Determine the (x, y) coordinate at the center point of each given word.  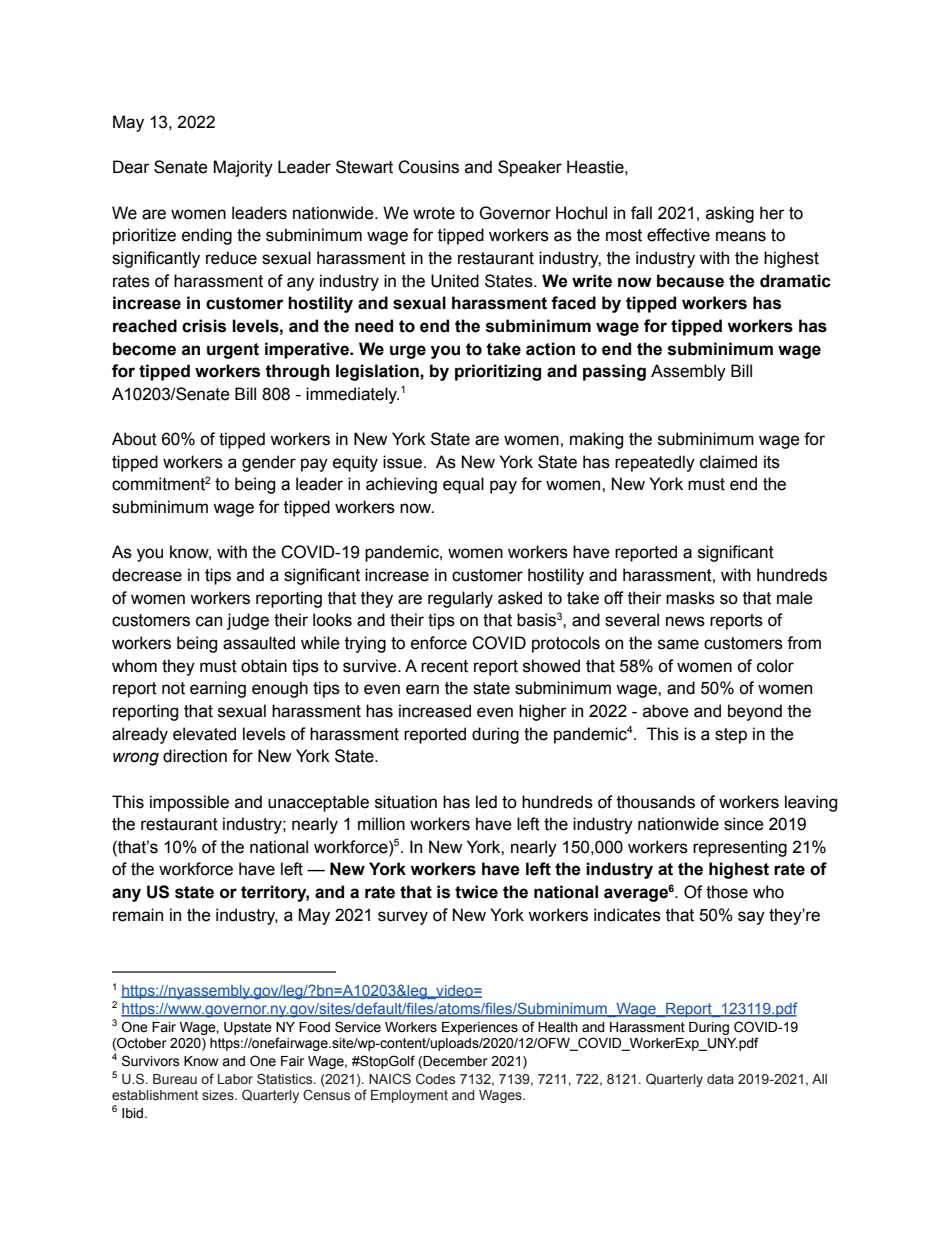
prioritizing (498, 372)
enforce (439, 643)
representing (740, 848)
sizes (219, 1095)
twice (476, 892)
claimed (728, 462)
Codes (435, 1079)
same (678, 644)
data (720, 1079)
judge (248, 621)
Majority (243, 168)
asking (730, 214)
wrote (434, 213)
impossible (189, 803)
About (134, 439)
